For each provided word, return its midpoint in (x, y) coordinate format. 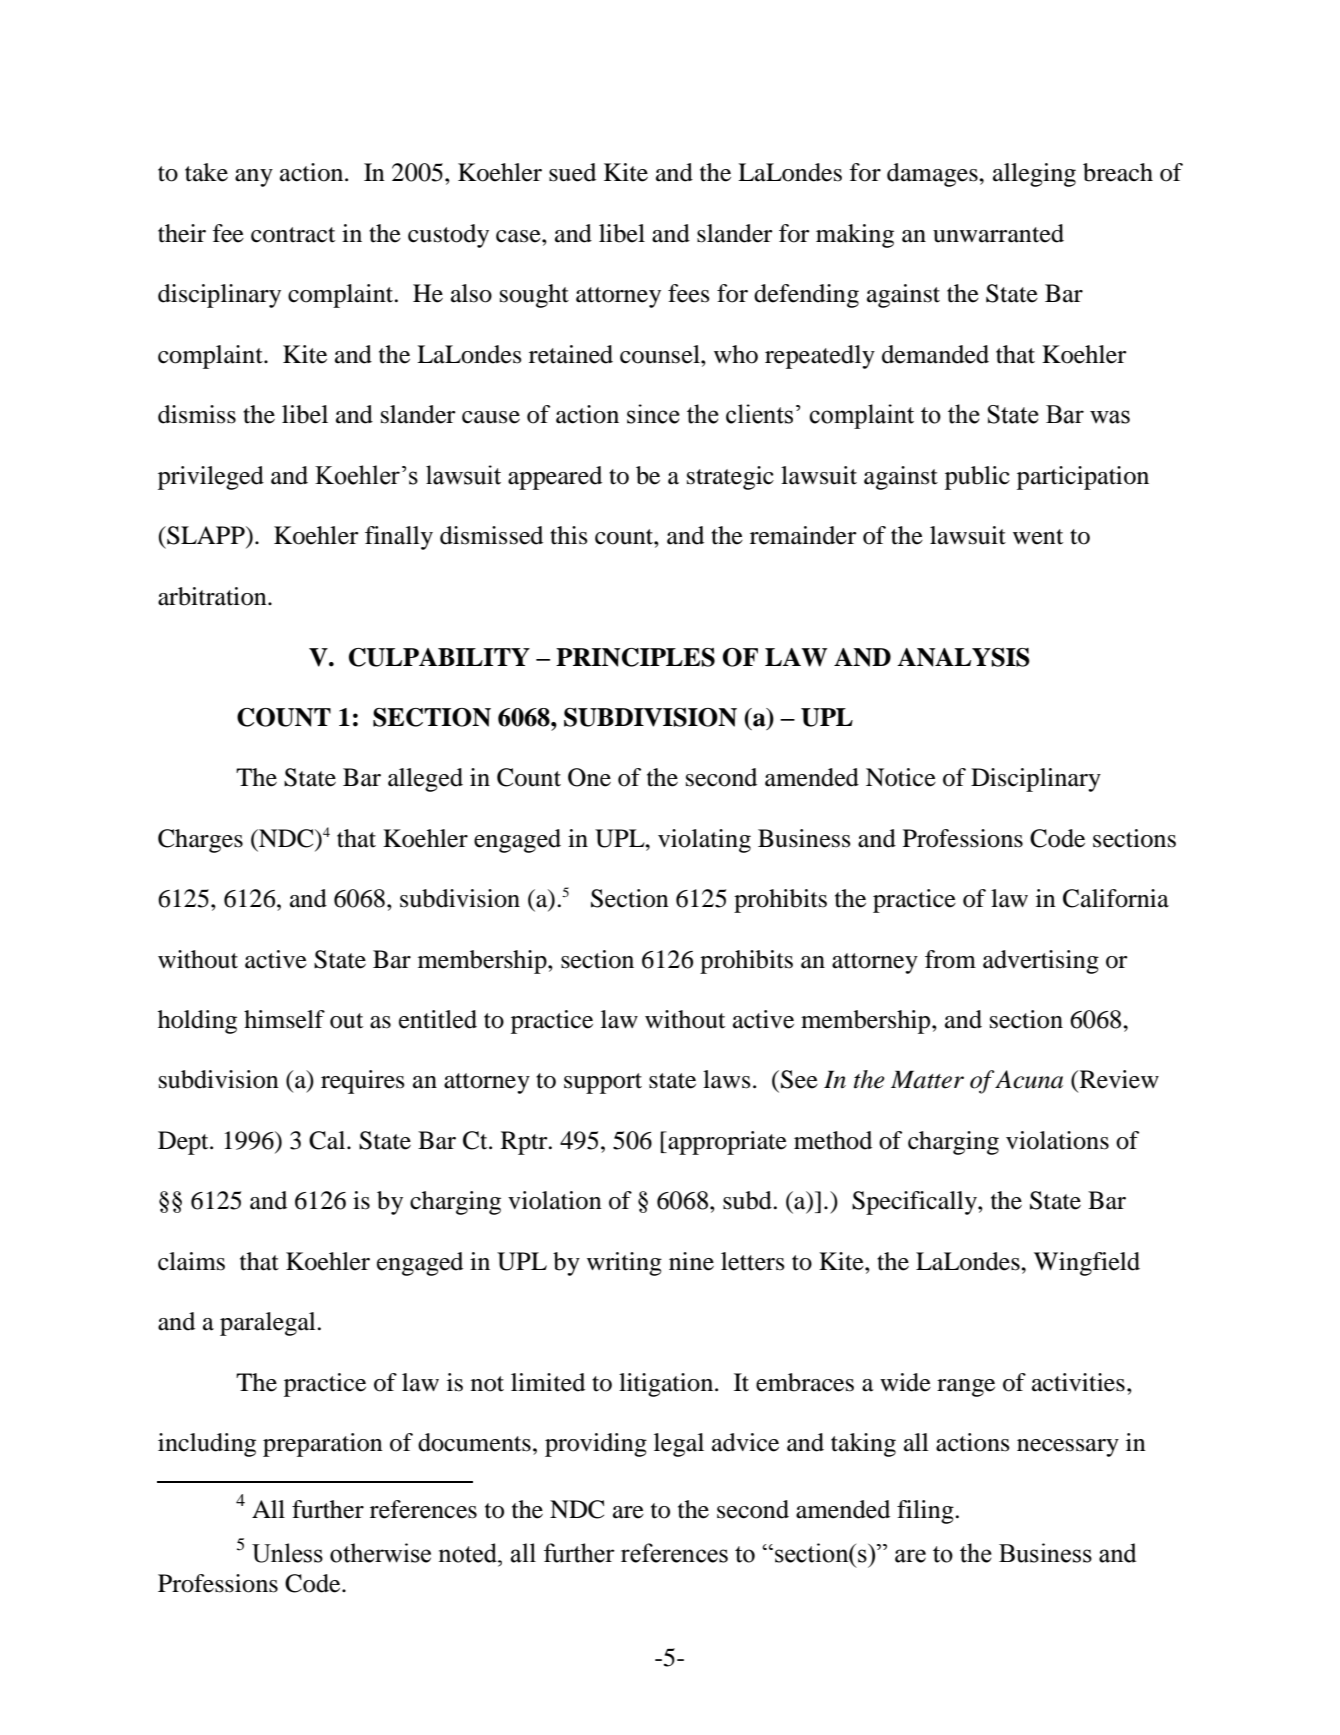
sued (572, 172)
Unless (287, 1553)
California (1116, 898)
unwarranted (998, 233)
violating (704, 841)
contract (293, 235)
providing (596, 1445)
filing (926, 1512)
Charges (200, 841)
